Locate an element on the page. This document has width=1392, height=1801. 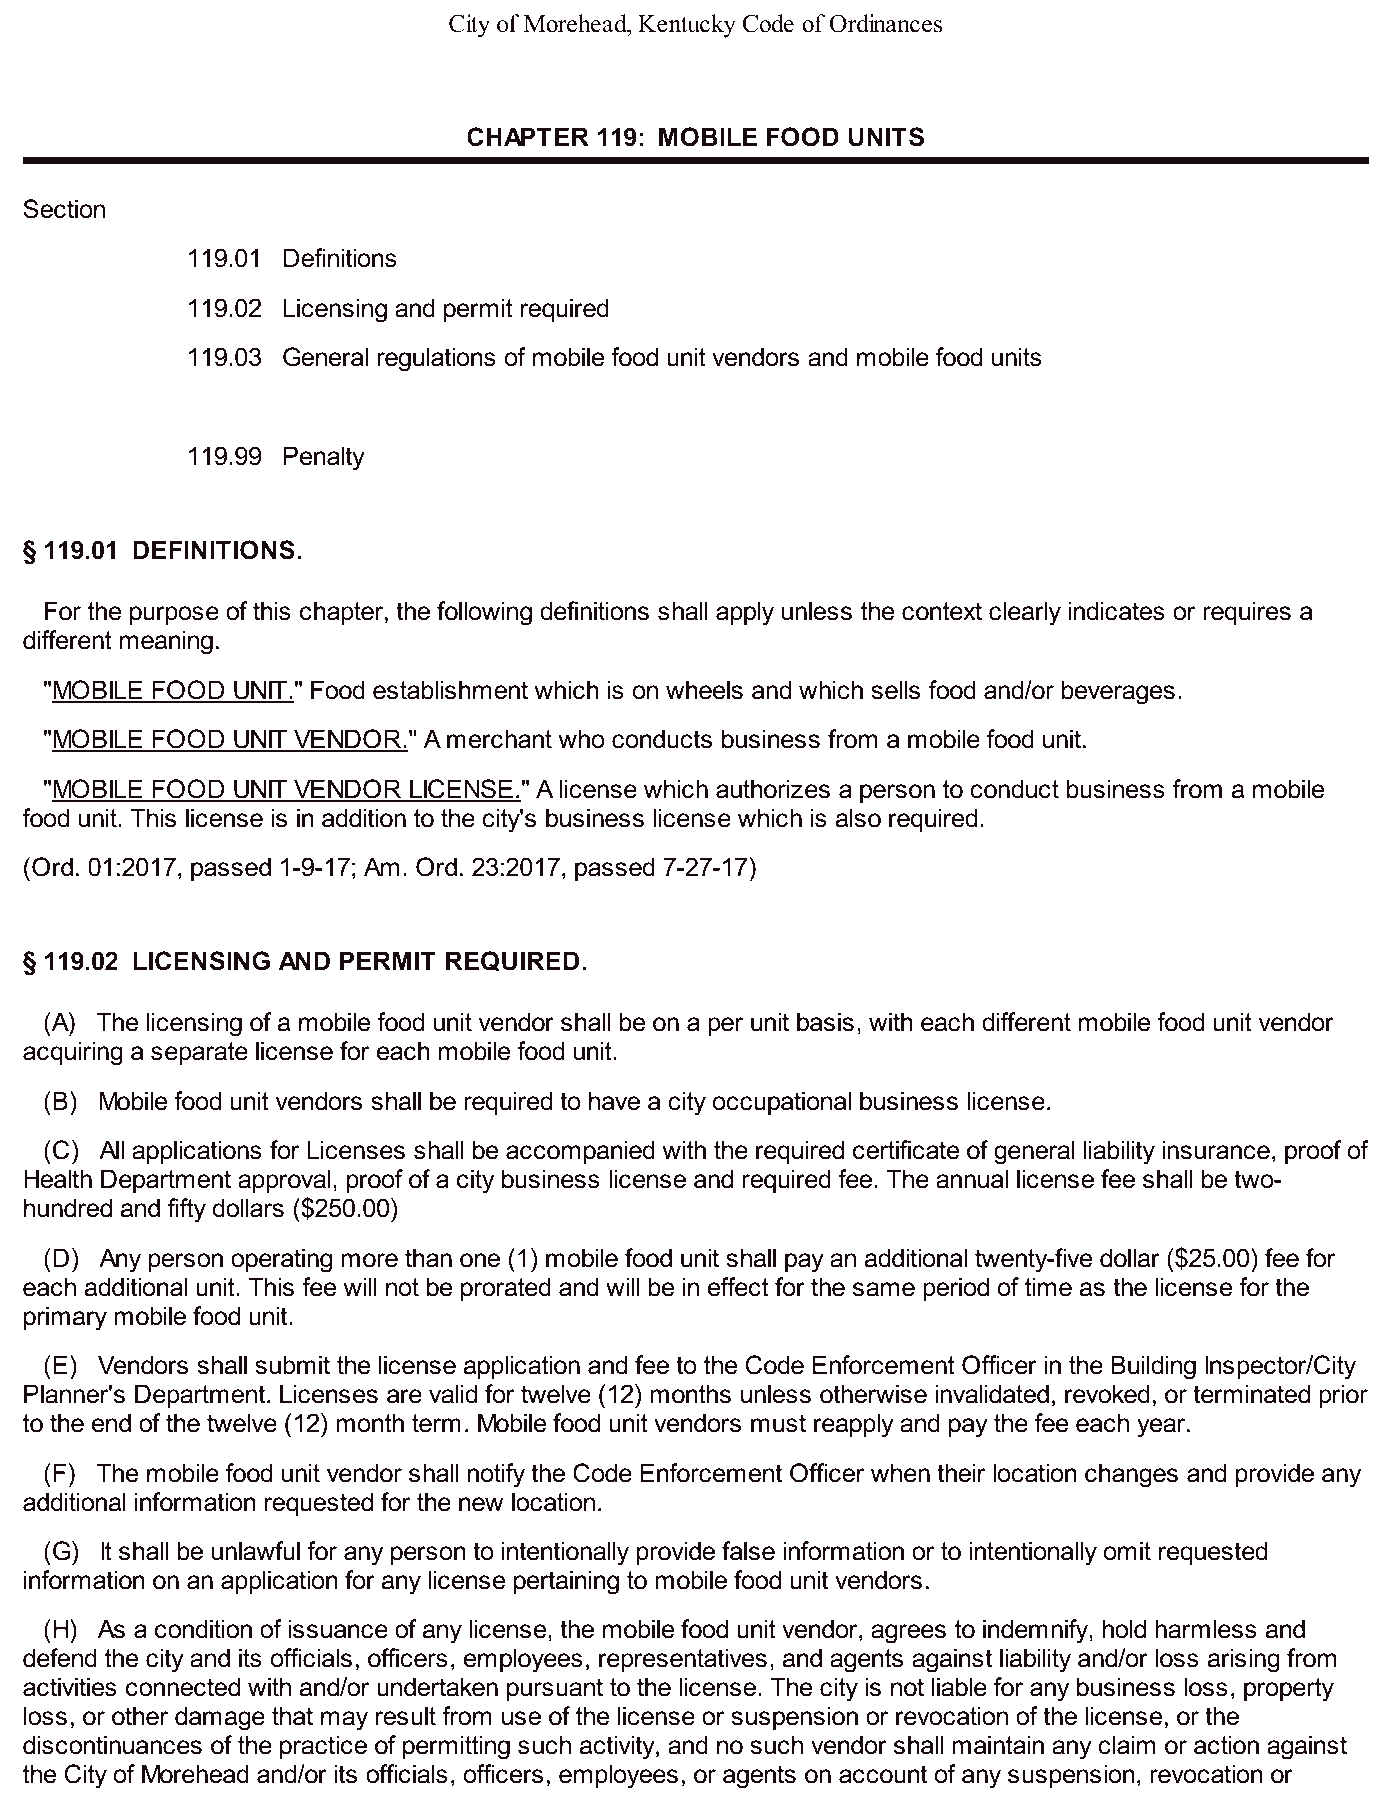
damage is located at coordinates (220, 1718).
